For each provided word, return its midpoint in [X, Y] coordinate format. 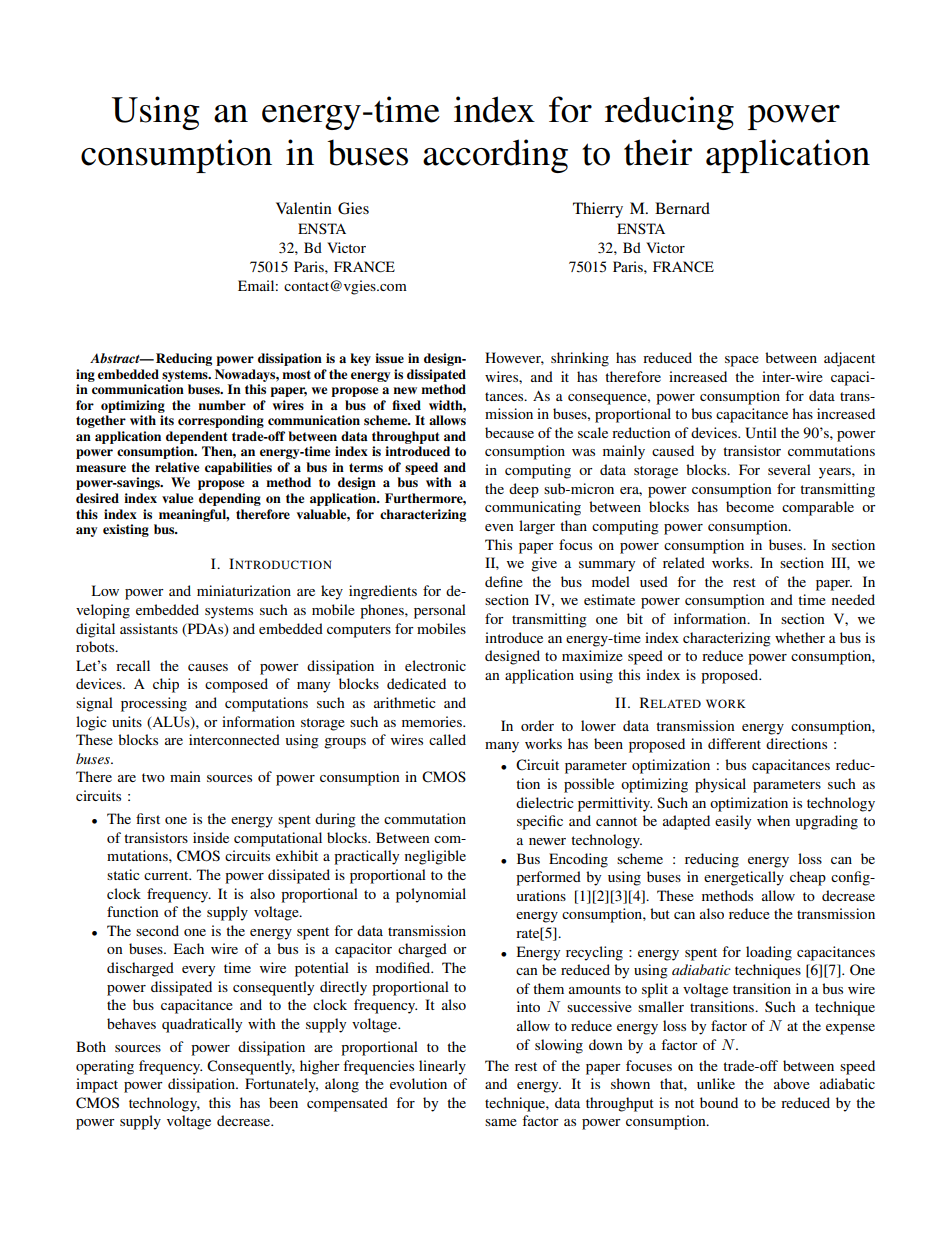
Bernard [682, 208]
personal [440, 611]
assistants [149, 628]
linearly [442, 1067]
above [792, 1083]
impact [97, 1085]
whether [800, 637]
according [495, 156]
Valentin [304, 208]
